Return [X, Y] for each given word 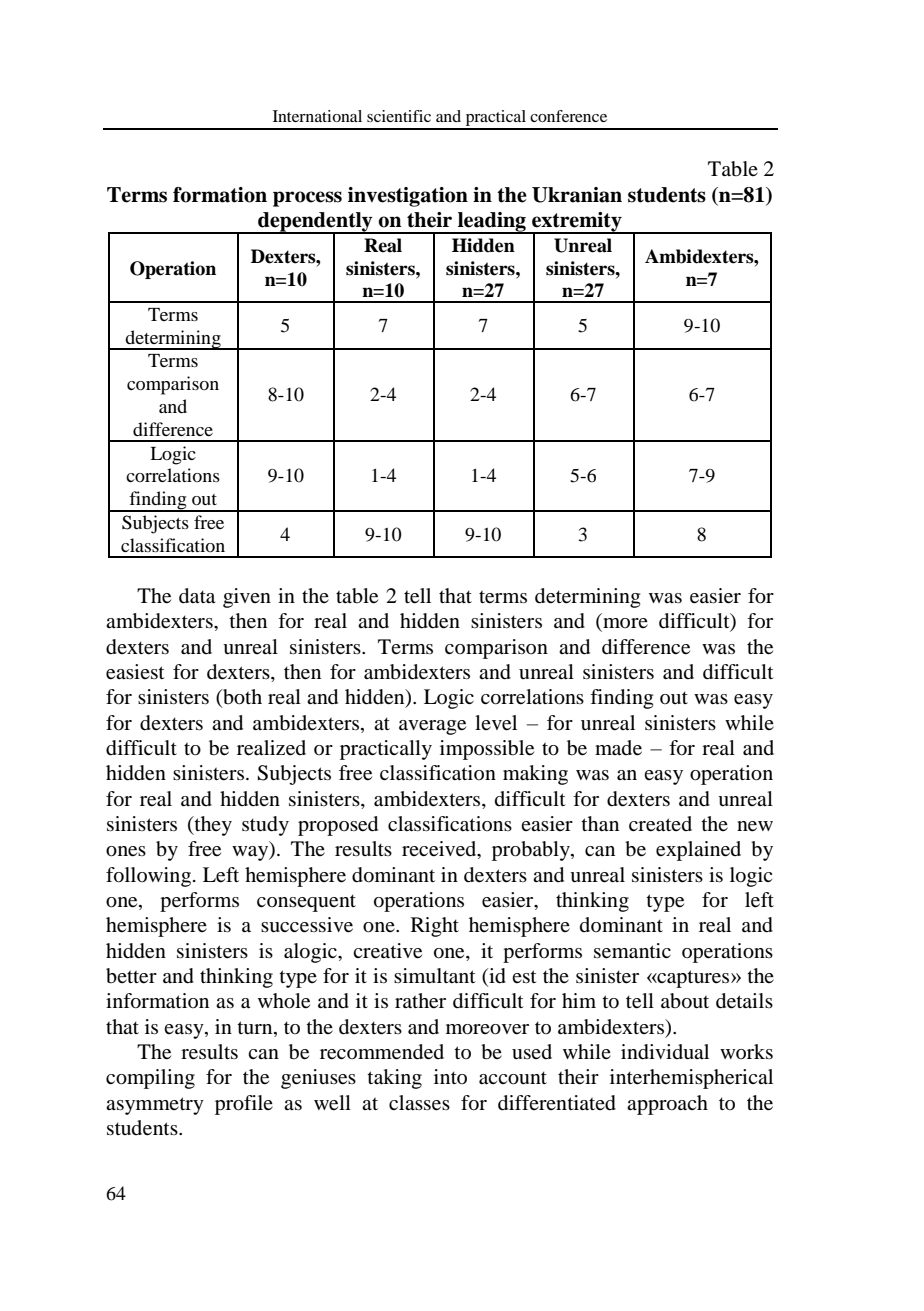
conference [568, 116]
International [317, 116]
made [618, 748]
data [197, 596]
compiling [150, 1079]
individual [665, 1052]
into [450, 1076]
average [432, 727]
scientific [399, 116]
